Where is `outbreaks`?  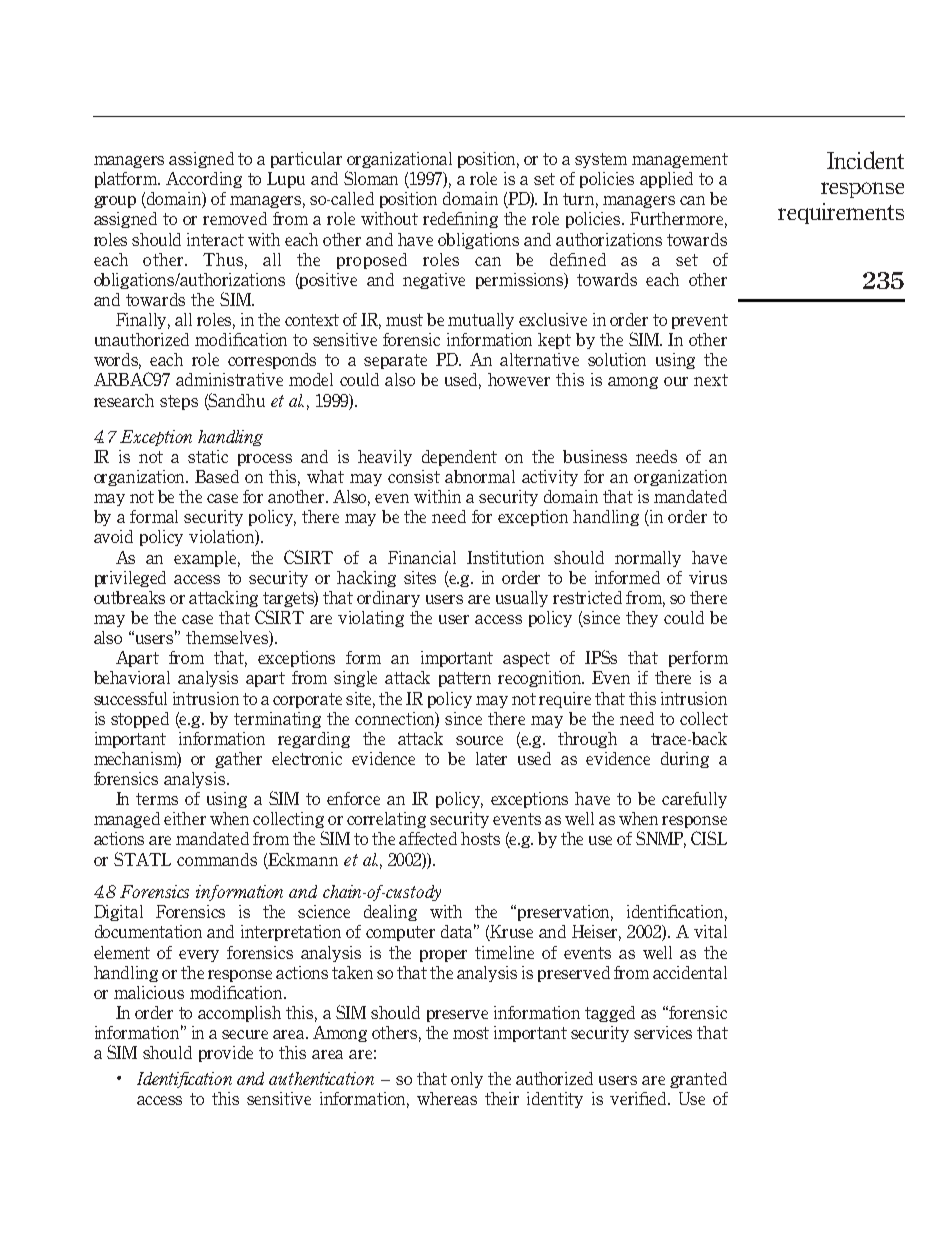 outbreaks is located at coordinates (129, 597).
